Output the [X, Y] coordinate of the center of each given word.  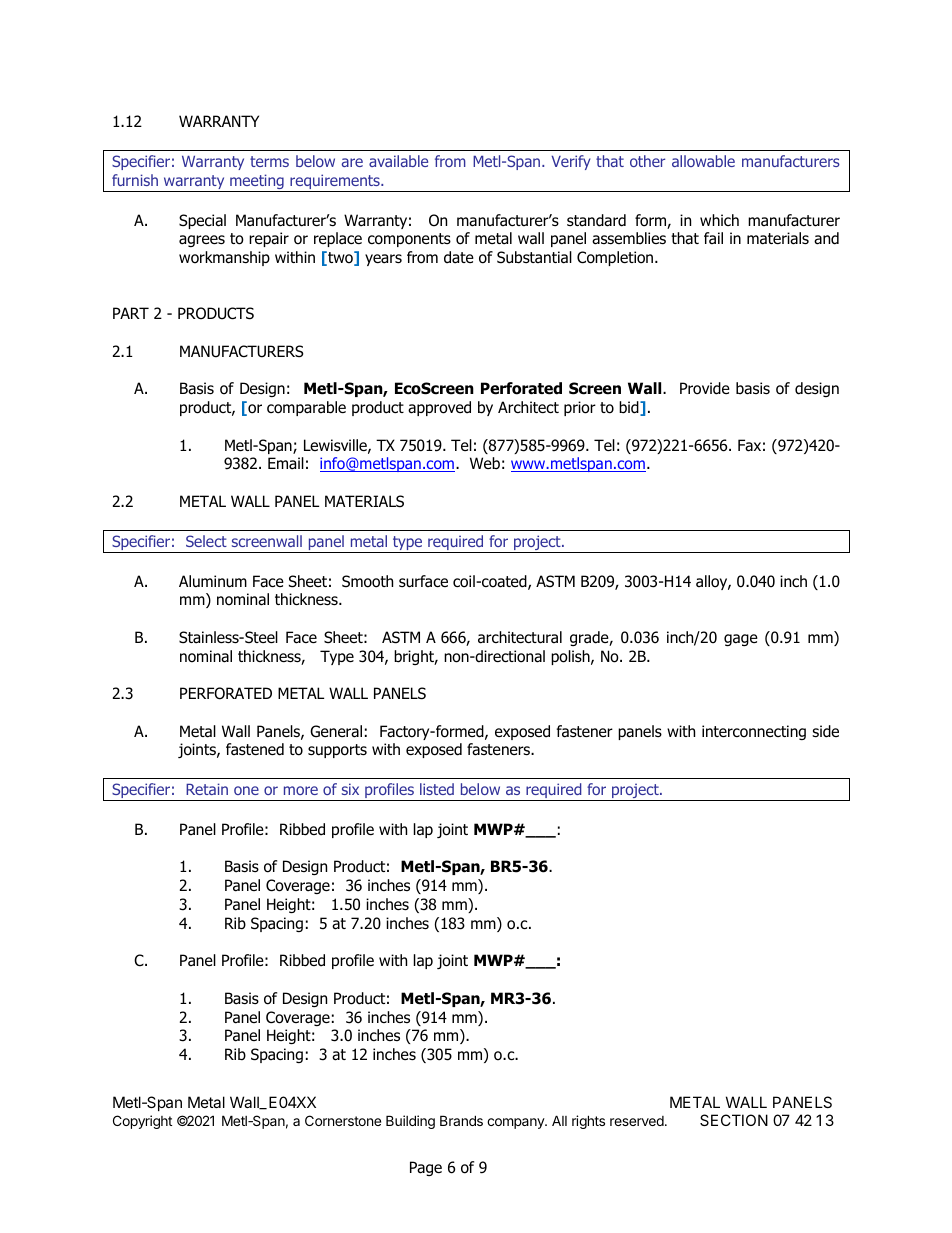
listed [437, 789]
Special [202, 221]
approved [439, 408]
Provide [705, 388]
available [398, 161]
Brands [461, 1120]
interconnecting [754, 732]
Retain [207, 789]
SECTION [734, 1120]
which [719, 220]
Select [206, 541]
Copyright [142, 1122]
